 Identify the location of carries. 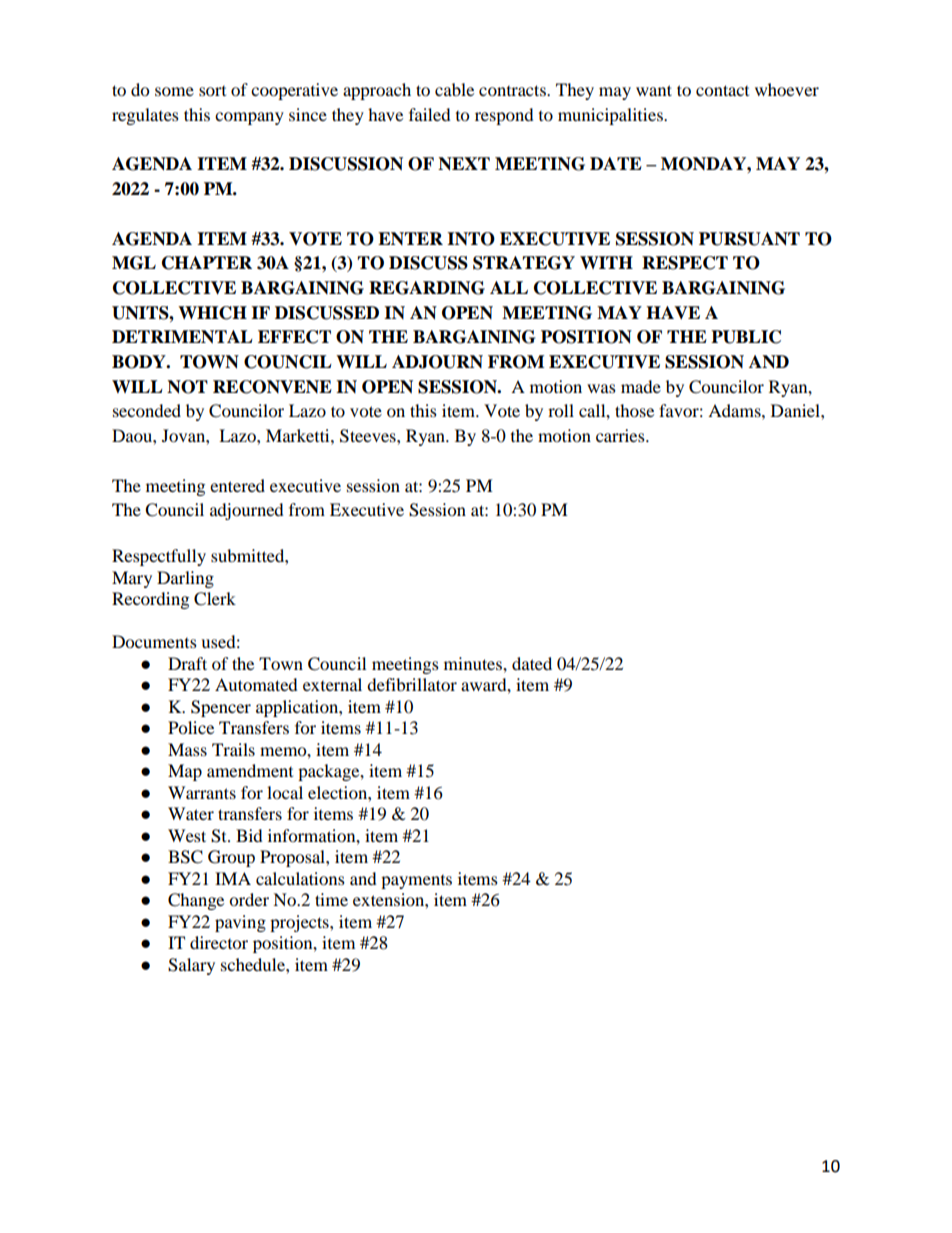
(621, 435).
